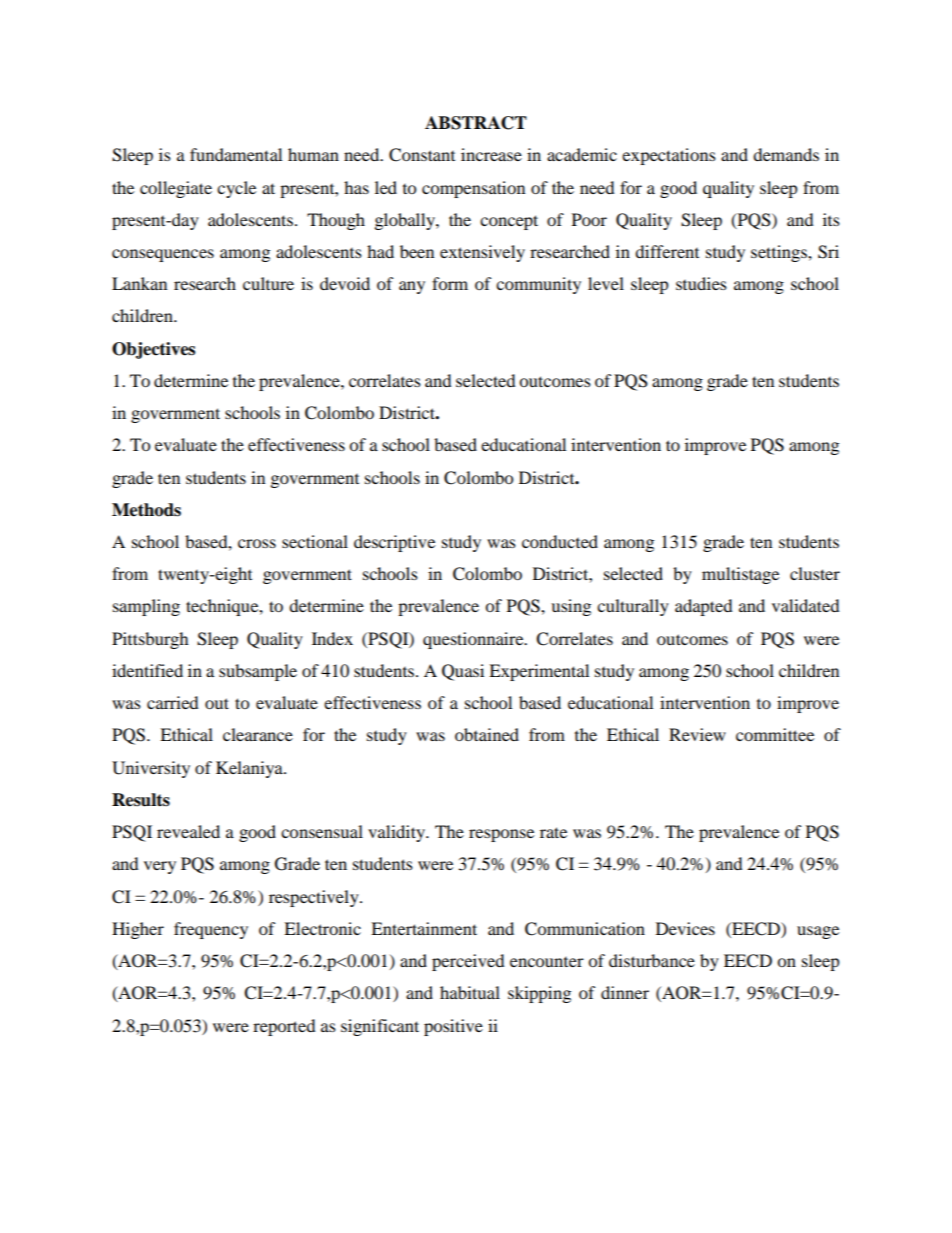 This screenshot has height=1233, width=952. What do you see at coordinates (786, 154) in the screenshot?
I see `demands` at bounding box center [786, 154].
